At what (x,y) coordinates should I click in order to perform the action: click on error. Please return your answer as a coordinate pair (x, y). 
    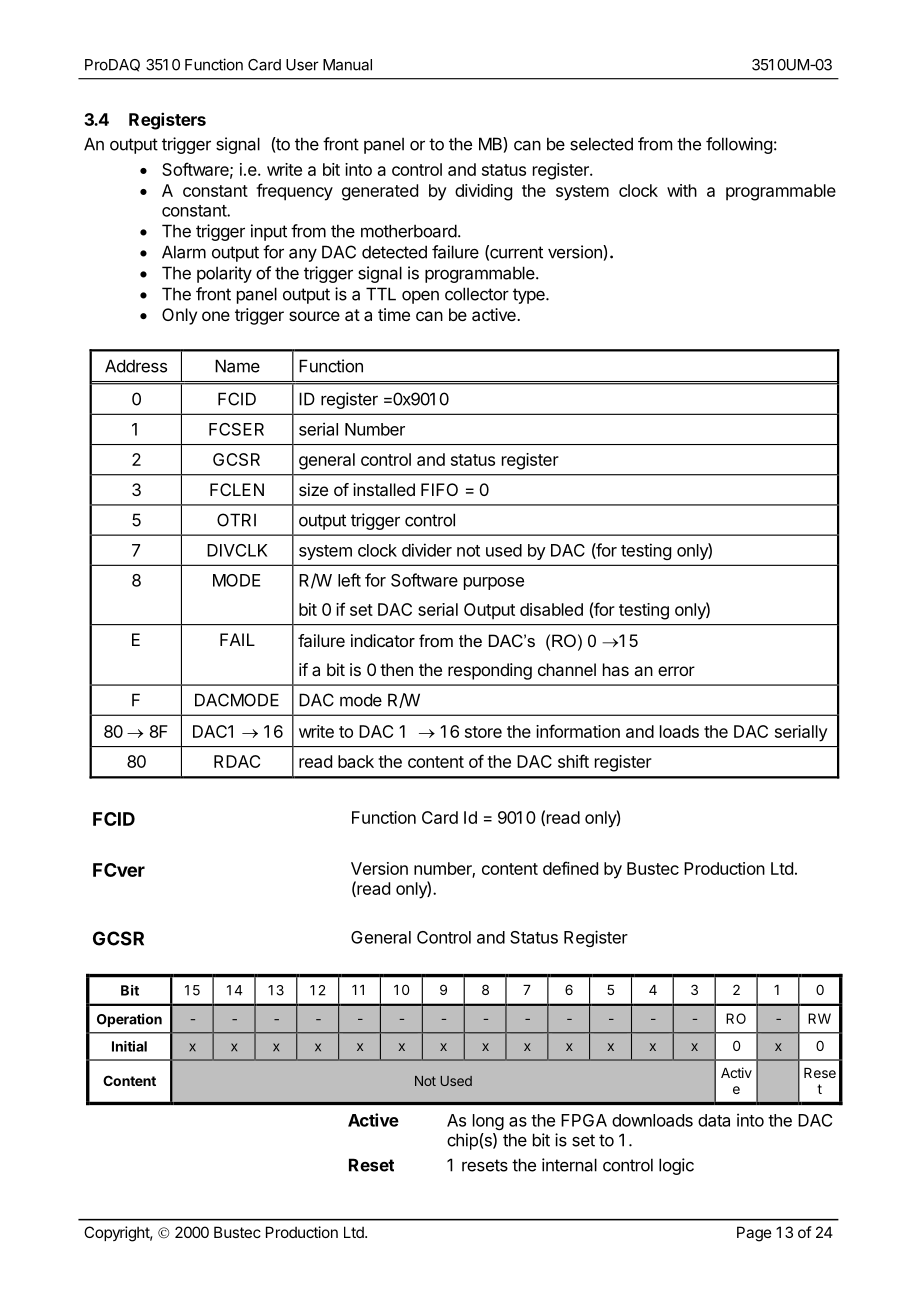
    Looking at the image, I should click on (676, 671).
